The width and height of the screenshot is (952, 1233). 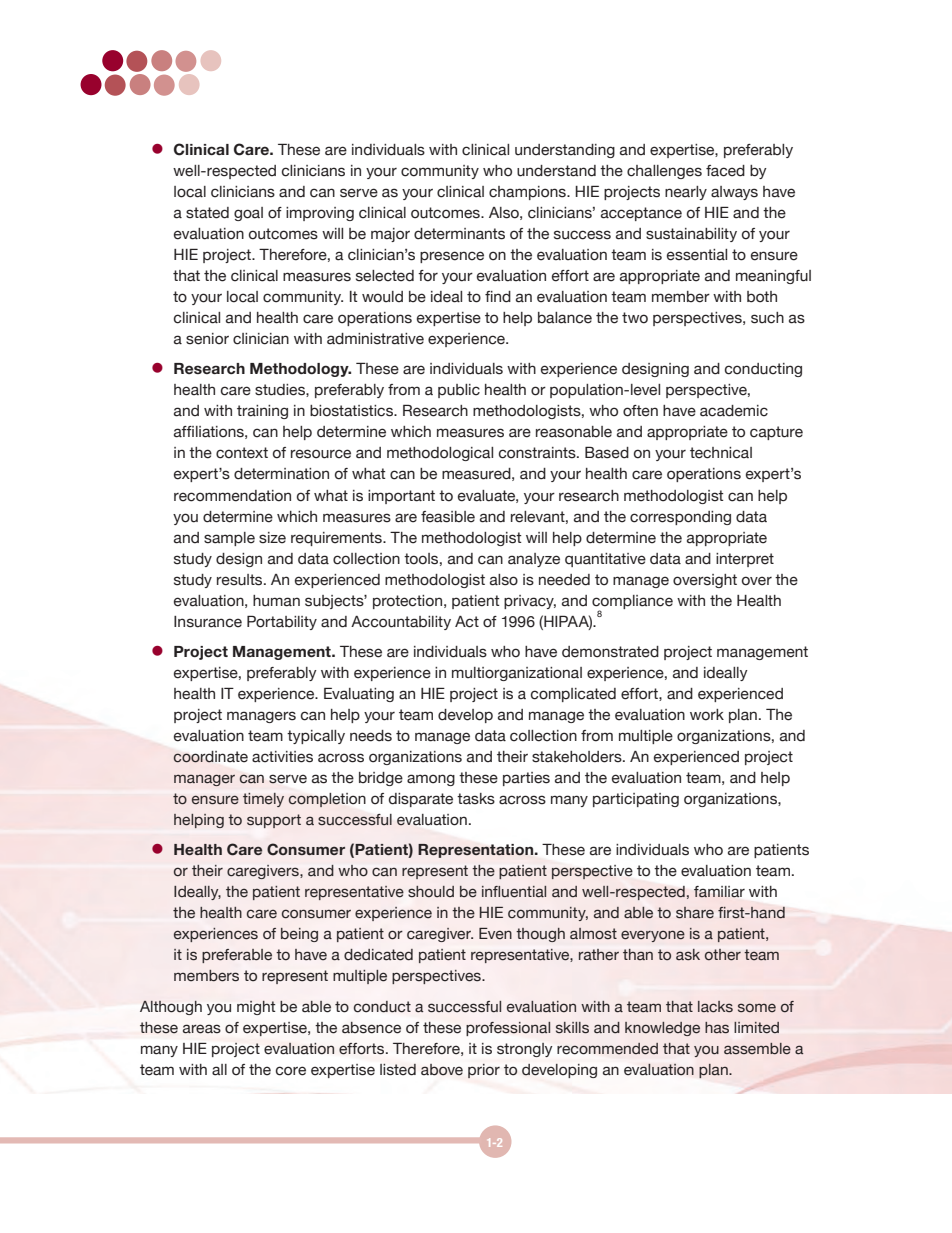 I want to click on nearly, so click(x=686, y=193).
